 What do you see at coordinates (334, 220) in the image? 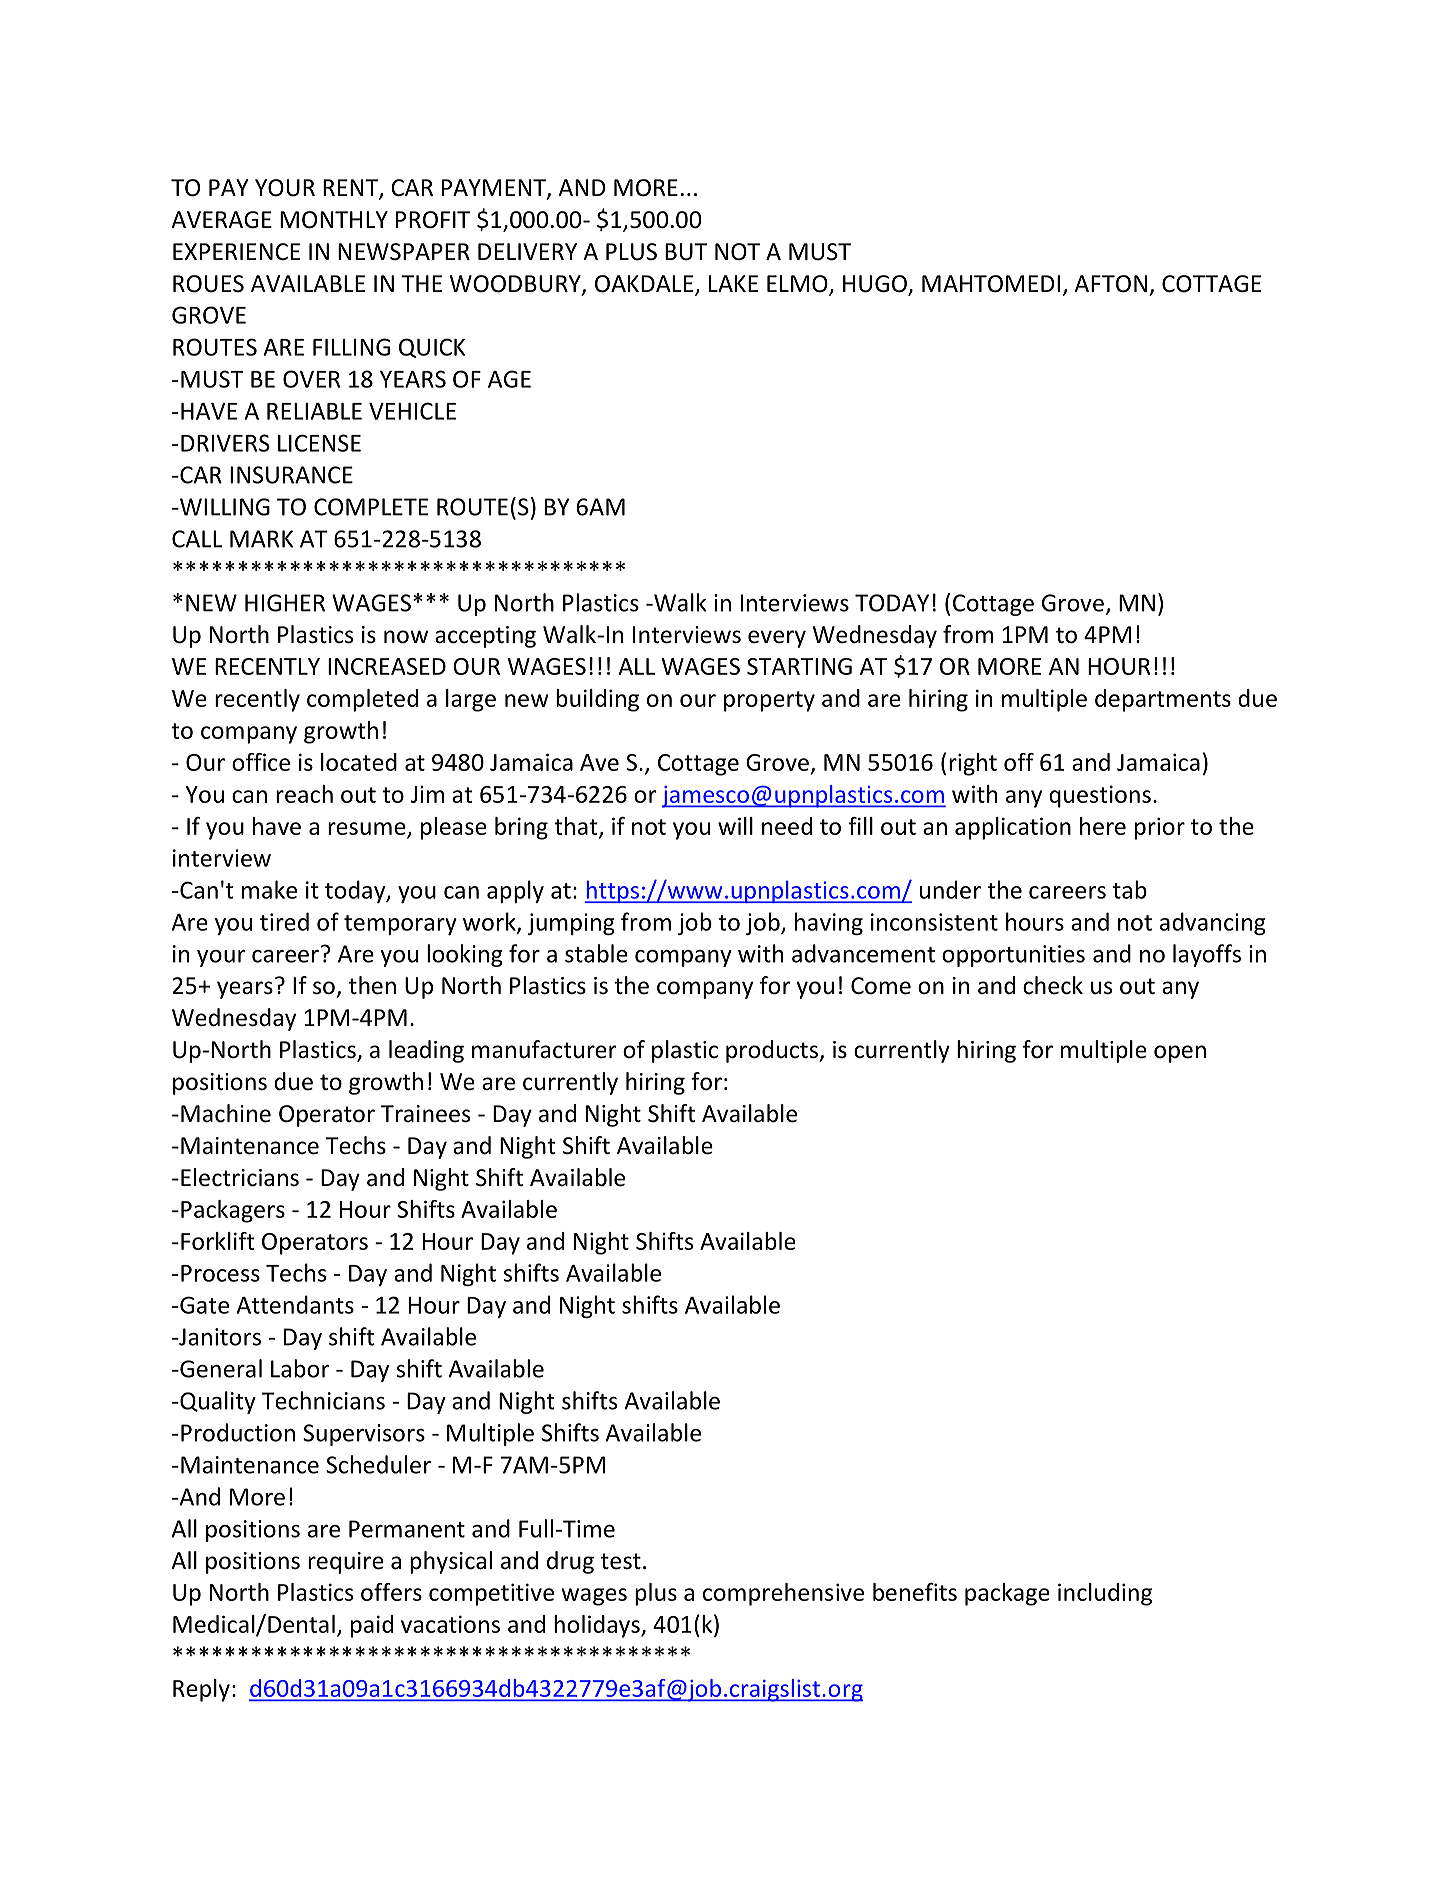
I see `MONTHLY` at bounding box center [334, 220].
